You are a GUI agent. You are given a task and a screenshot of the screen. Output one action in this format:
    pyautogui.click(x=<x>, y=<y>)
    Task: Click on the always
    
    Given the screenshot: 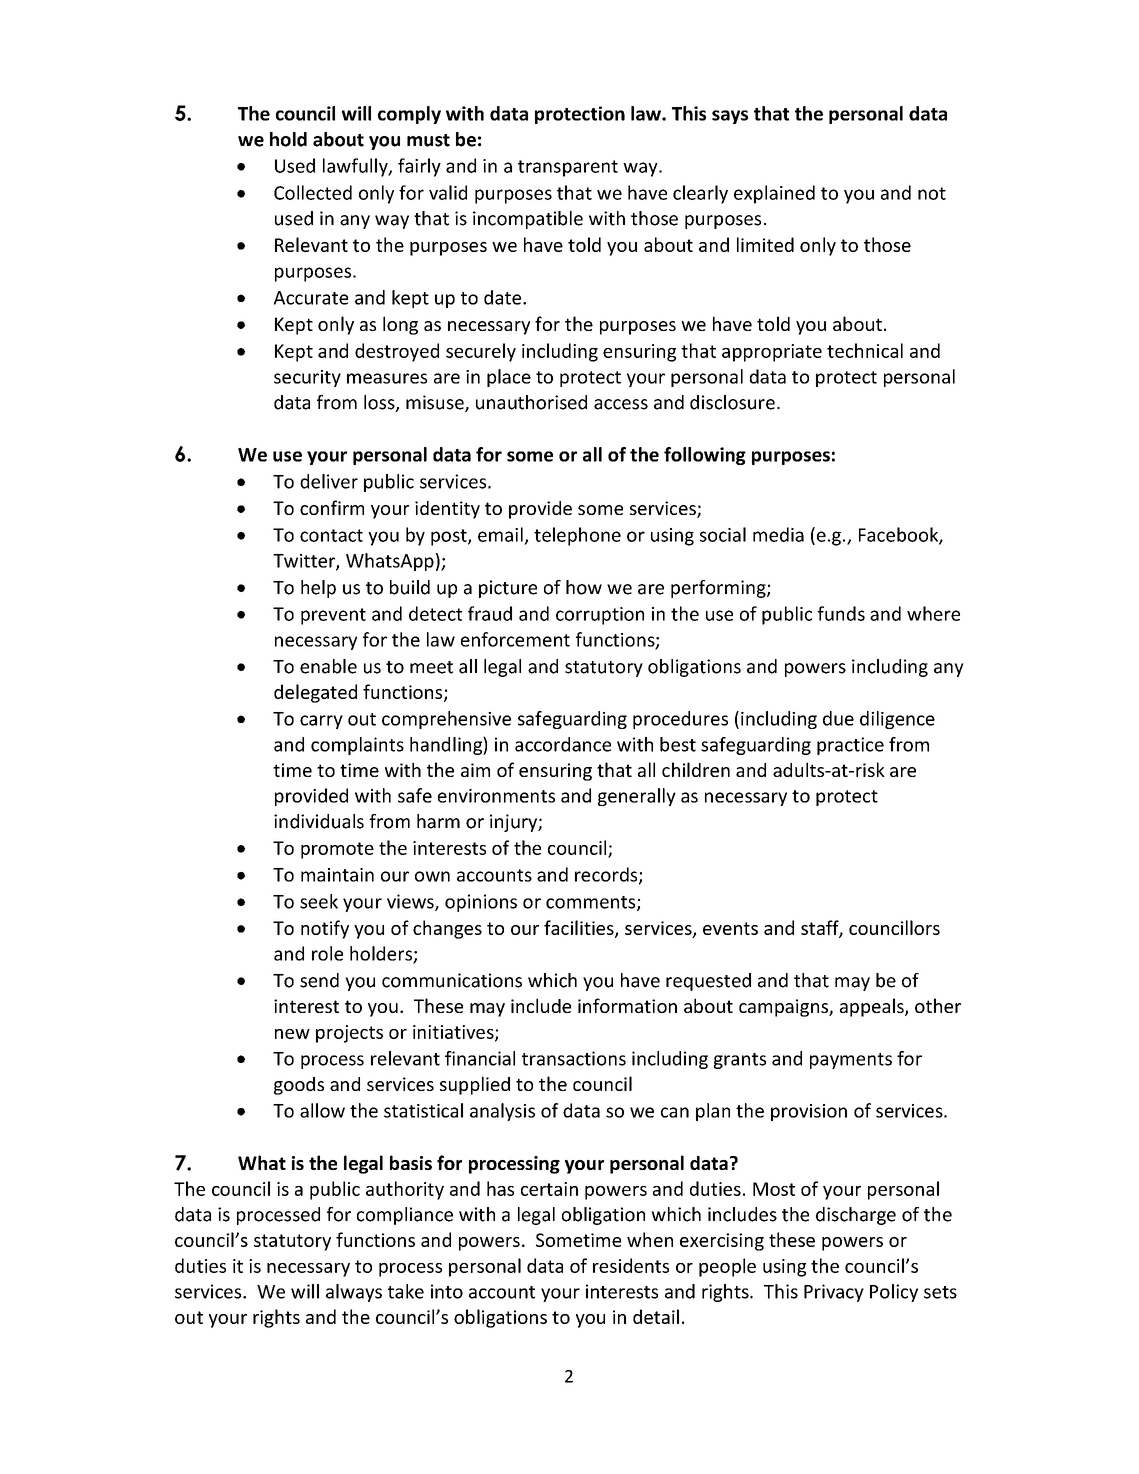 What is the action you would take?
    pyautogui.click(x=354, y=1293)
